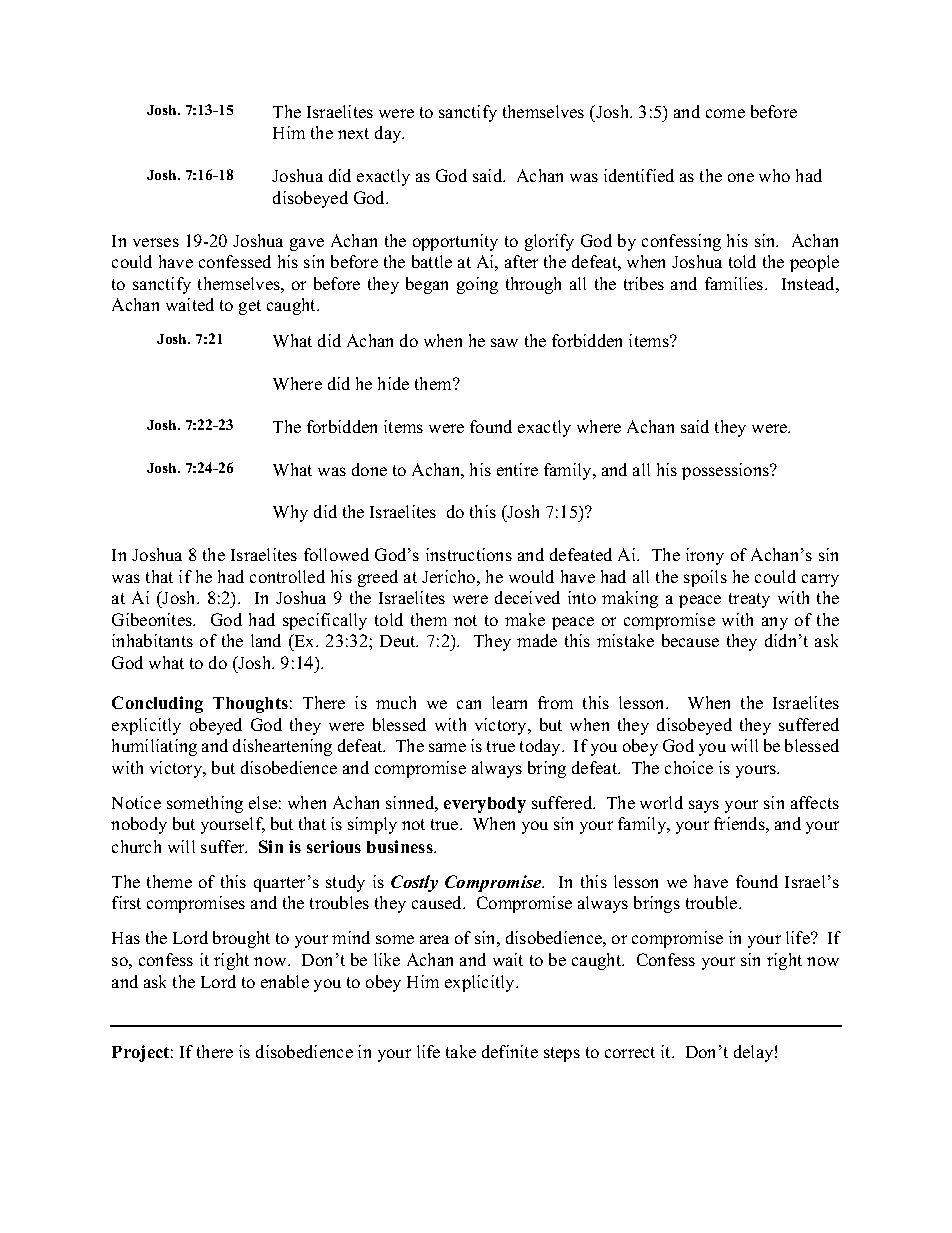 This screenshot has width=952, height=1233. Describe the element at coordinates (725, 113) in the screenshot. I see `come` at that location.
